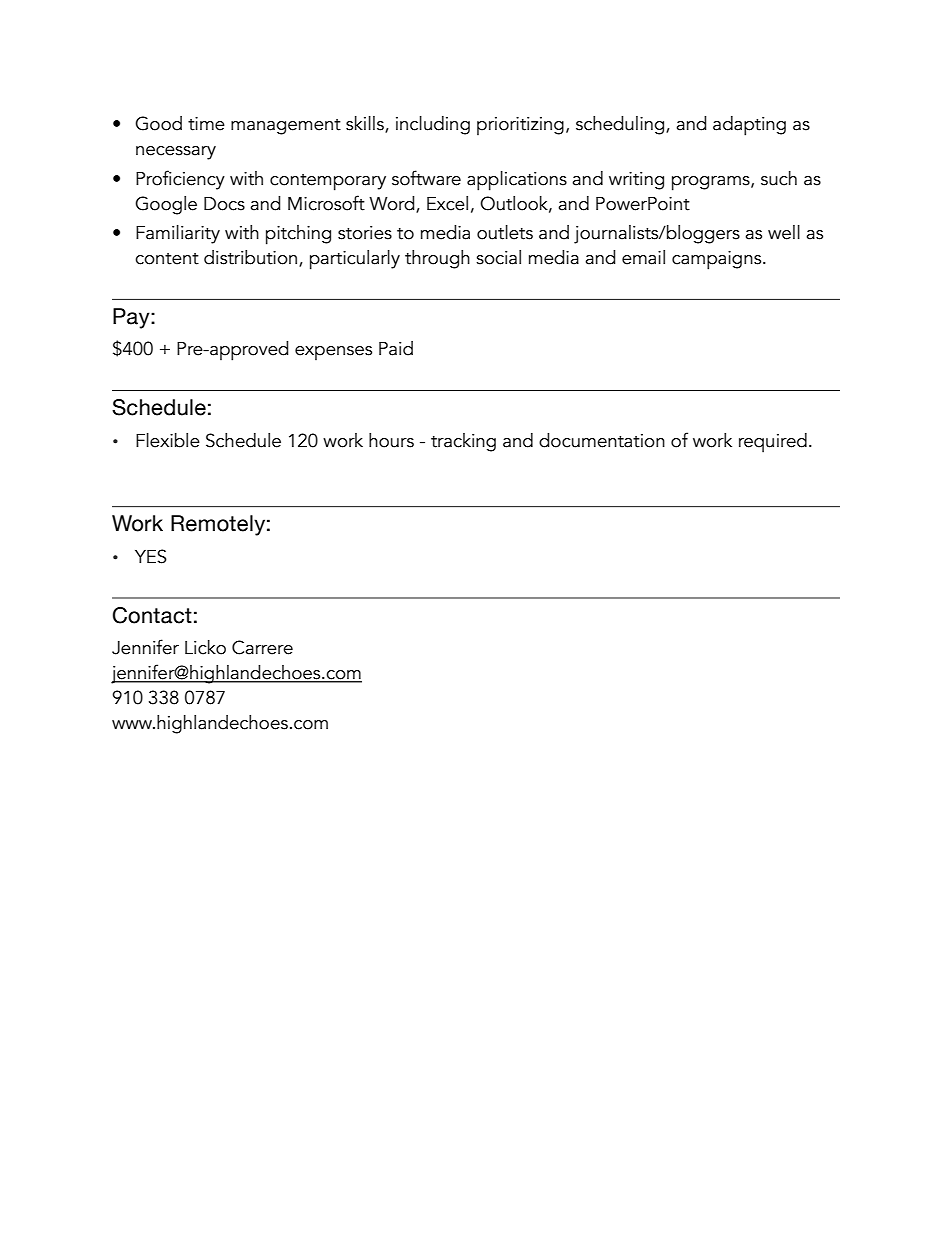 The image size is (952, 1233). What do you see at coordinates (718, 260) in the screenshot?
I see `campaigns` at bounding box center [718, 260].
